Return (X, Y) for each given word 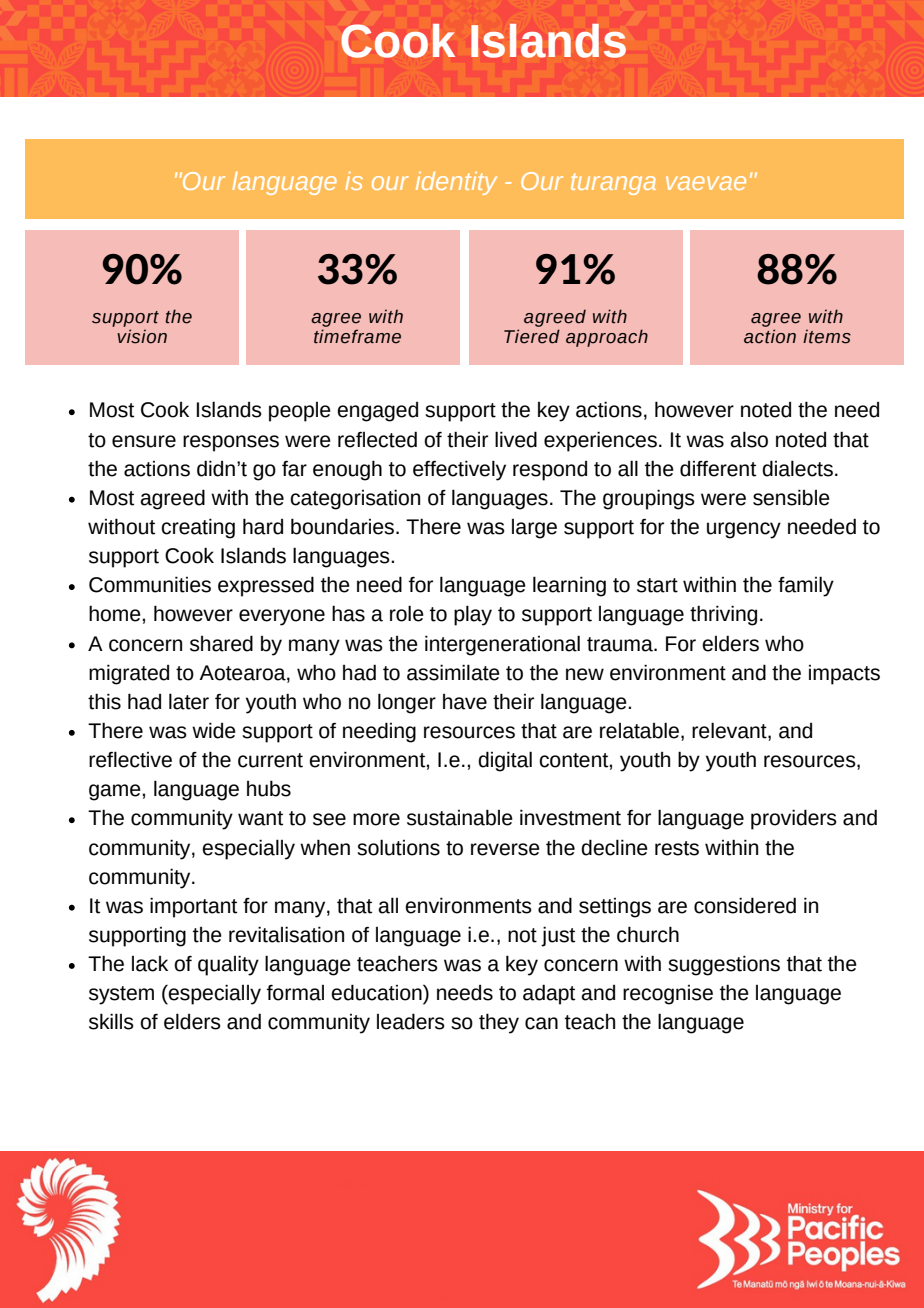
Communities (150, 584)
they (499, 1023)
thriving (723, 615)
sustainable (460, 817)
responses (231, 443)
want (260, 818)
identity (456, 183)
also (749, 439)
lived (516, 439)
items (827, 336)
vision (142, 336)
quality (228, 965)
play (473, 615)
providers (794, 819)
